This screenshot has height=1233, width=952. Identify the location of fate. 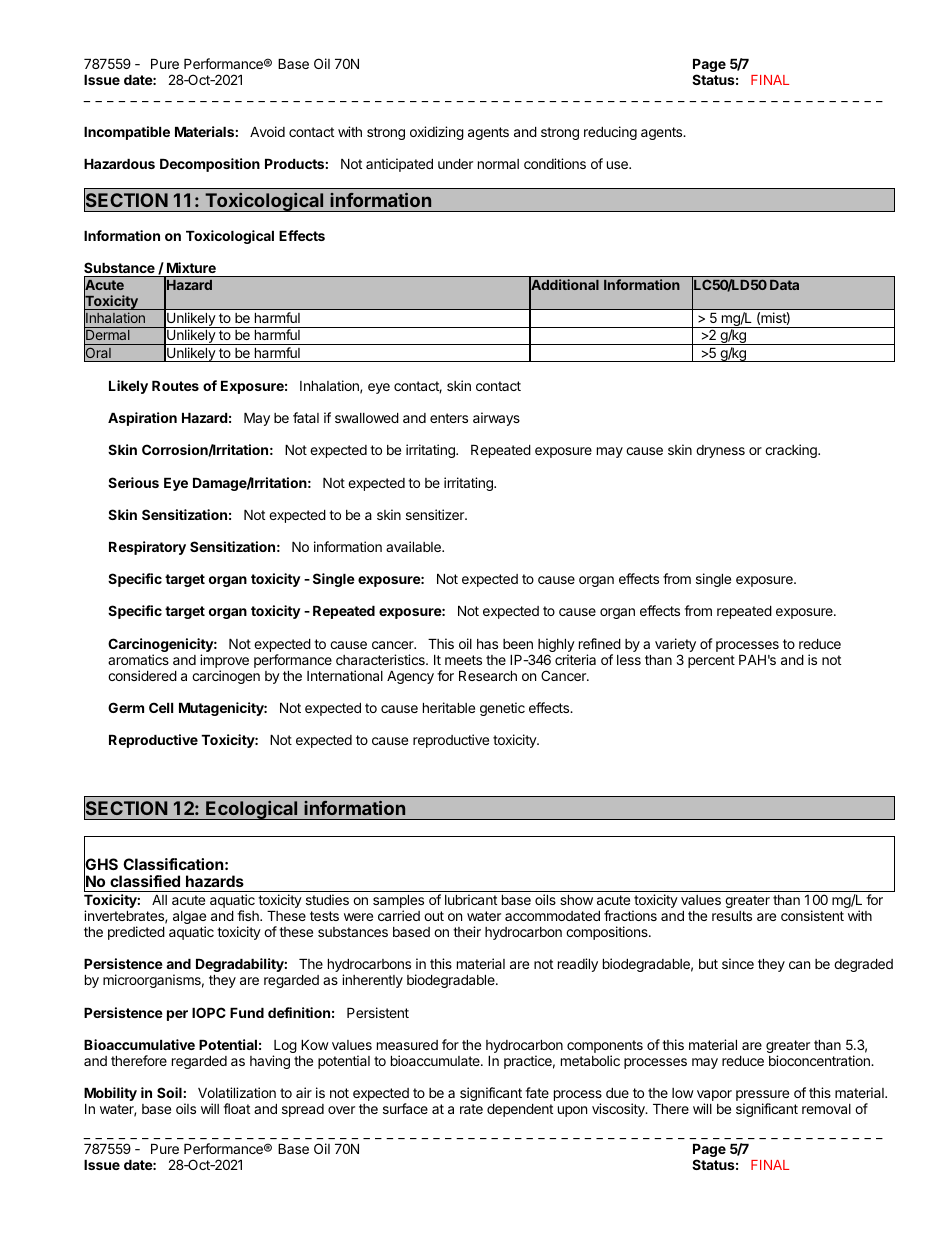
(537, 1092).
